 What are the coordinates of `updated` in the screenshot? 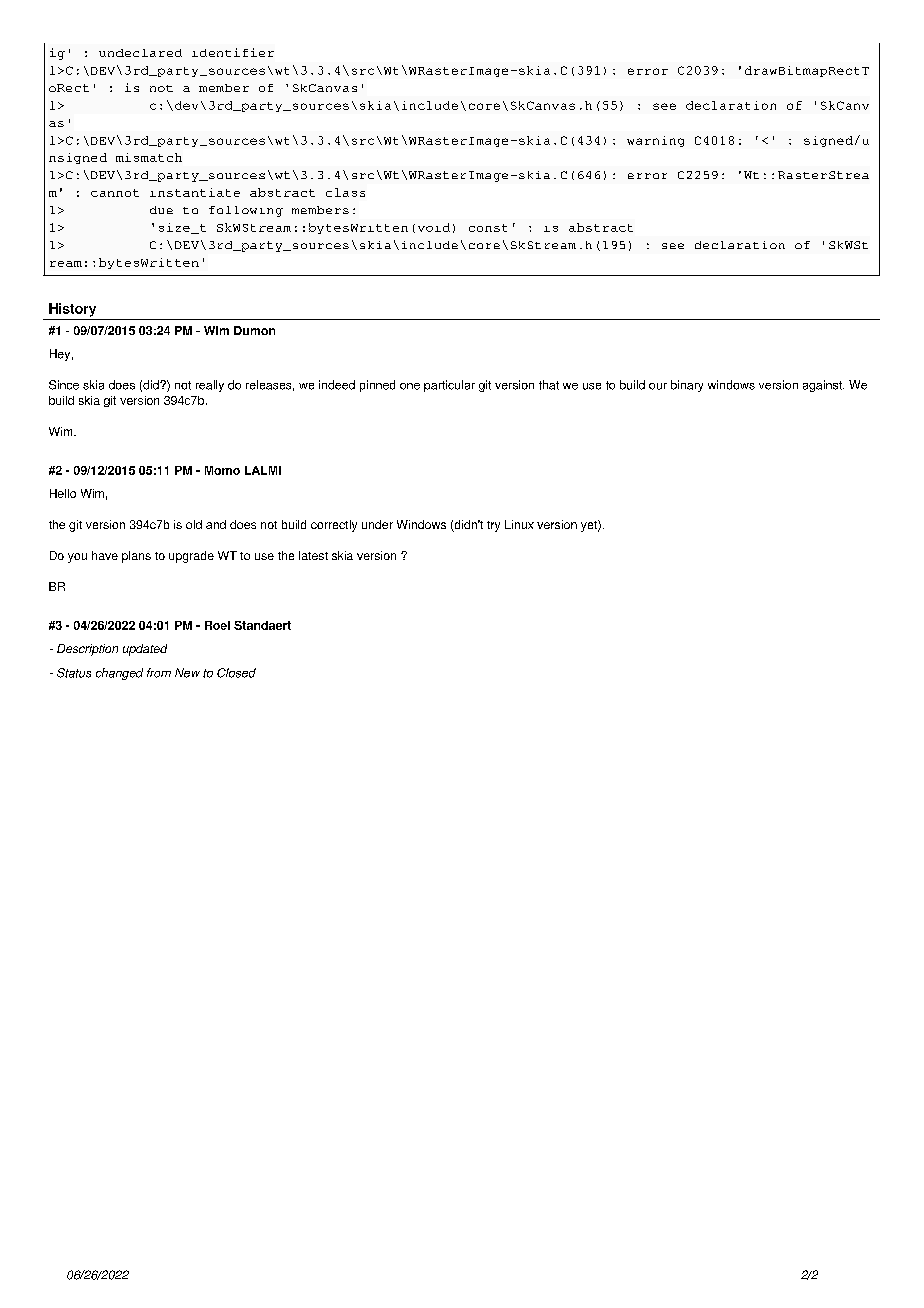 It's located at (145, 650).
